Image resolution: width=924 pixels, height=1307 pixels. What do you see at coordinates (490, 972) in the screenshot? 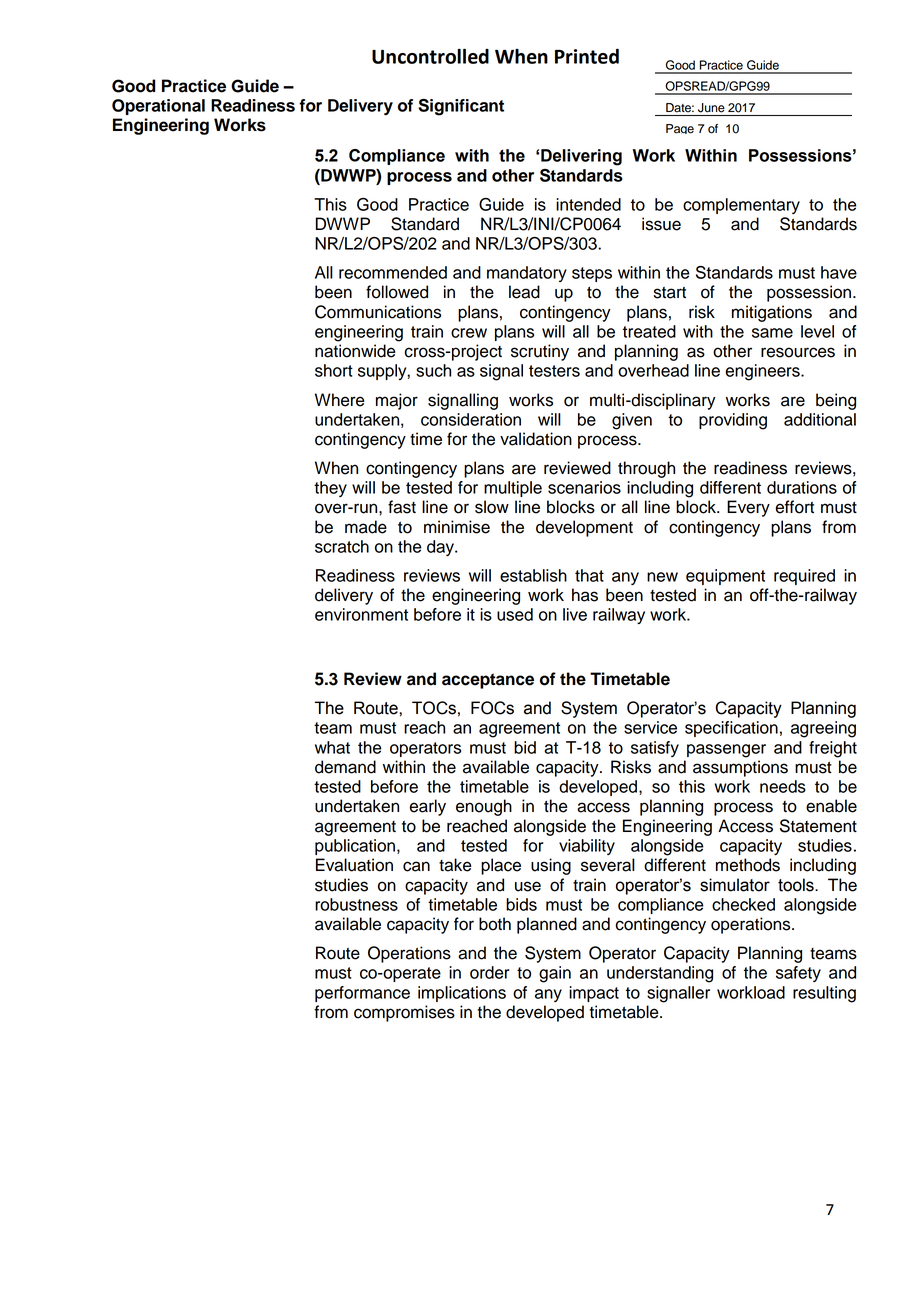
I see `order` at bounding box center [490, 972].
